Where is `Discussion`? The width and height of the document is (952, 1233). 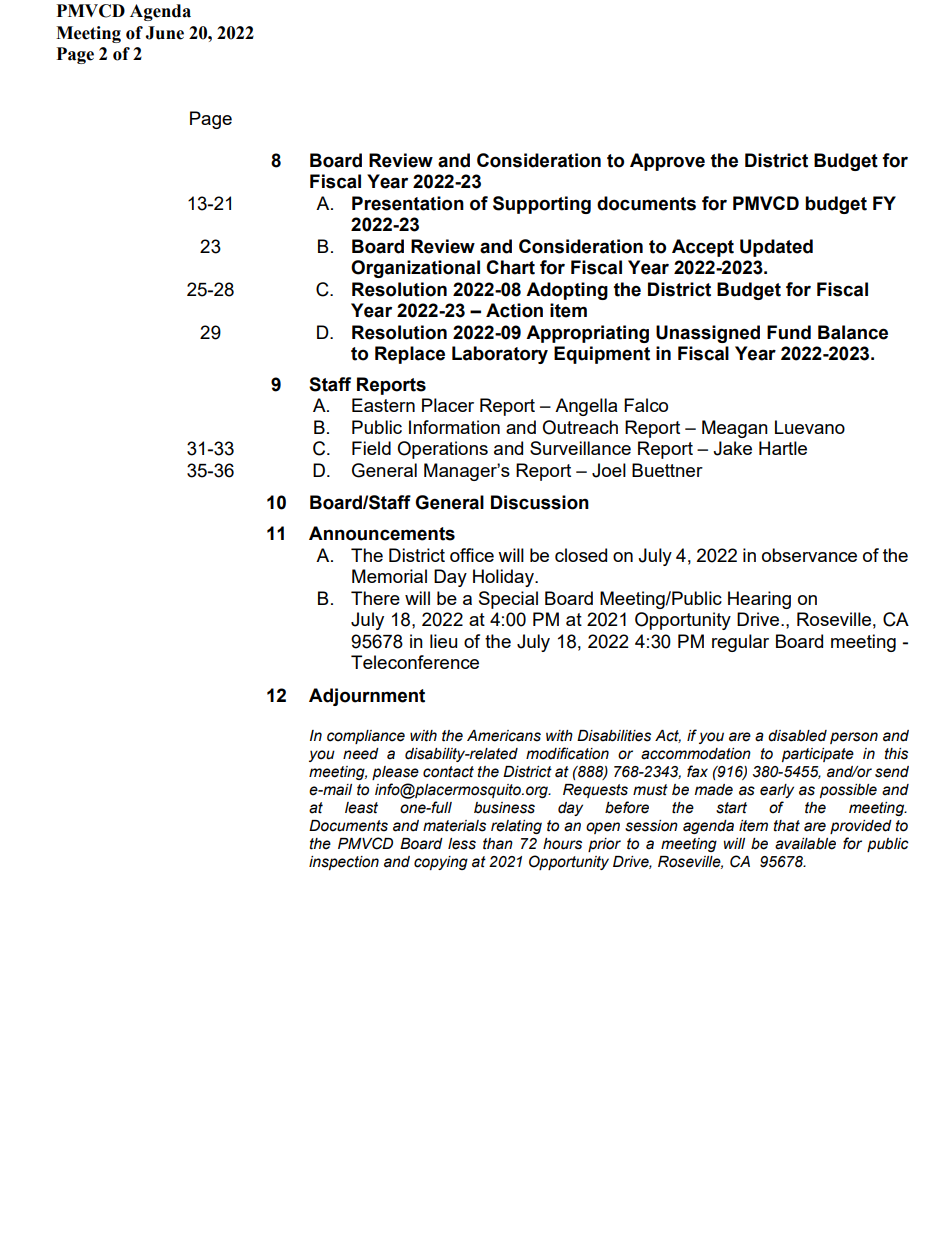
Discussion is located at coordinates (540, 502).
